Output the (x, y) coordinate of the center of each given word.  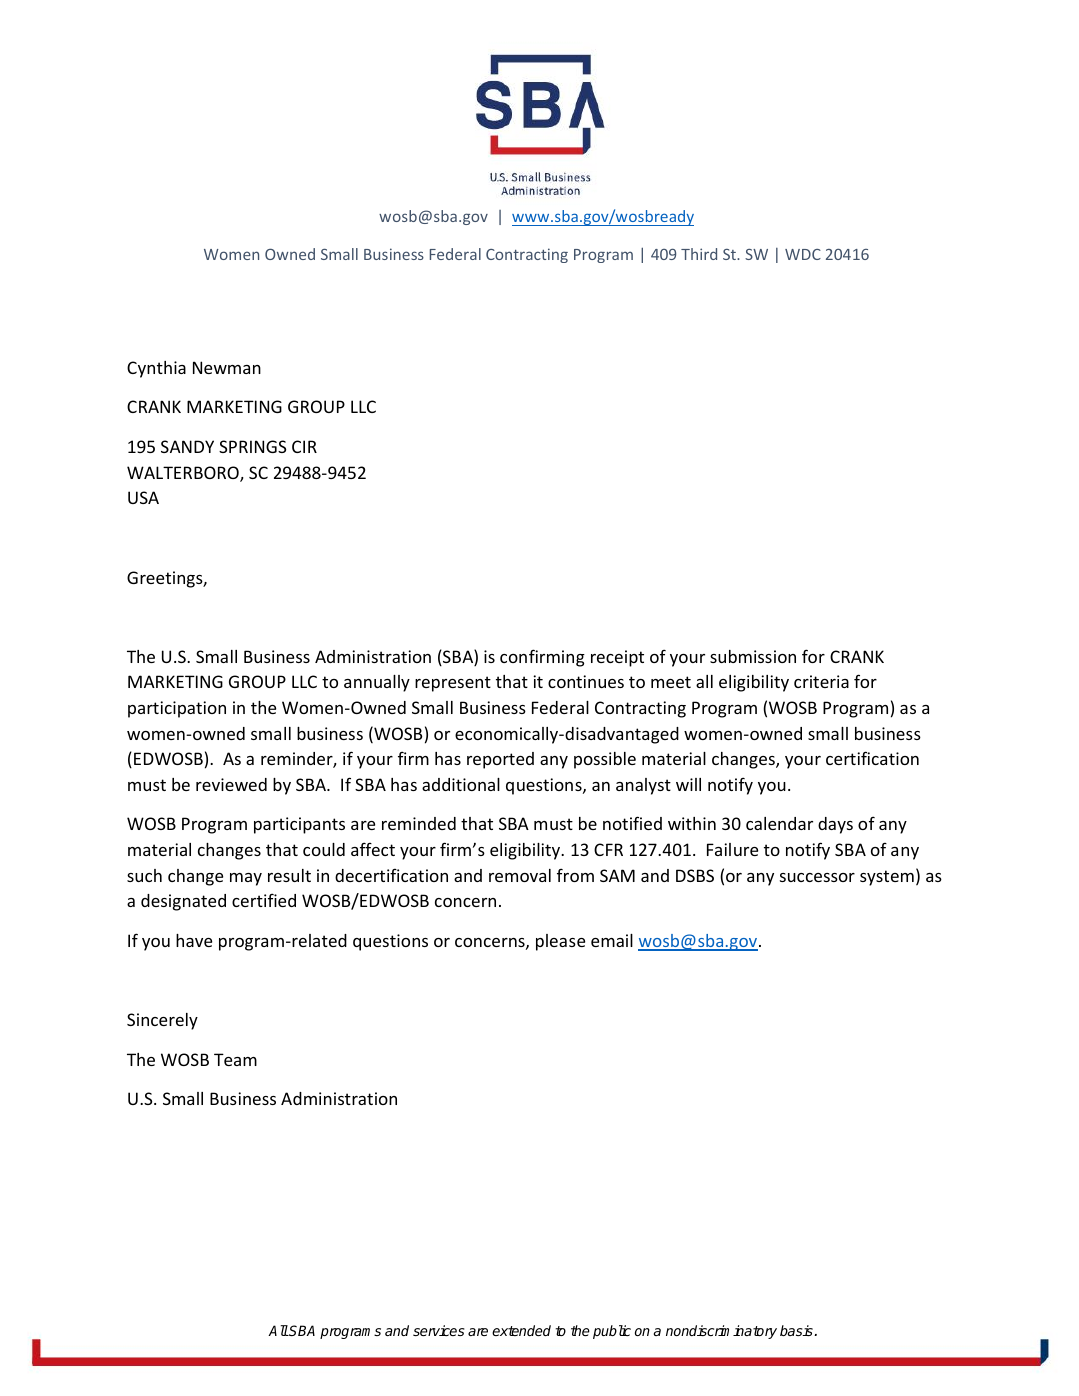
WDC (803, 254)
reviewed (231, 784)
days (835, 825)
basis (797, 1330)
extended (521, 1330)
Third (699, 254)
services (439, 1330)
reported (500, 760)
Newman (227, 367)
